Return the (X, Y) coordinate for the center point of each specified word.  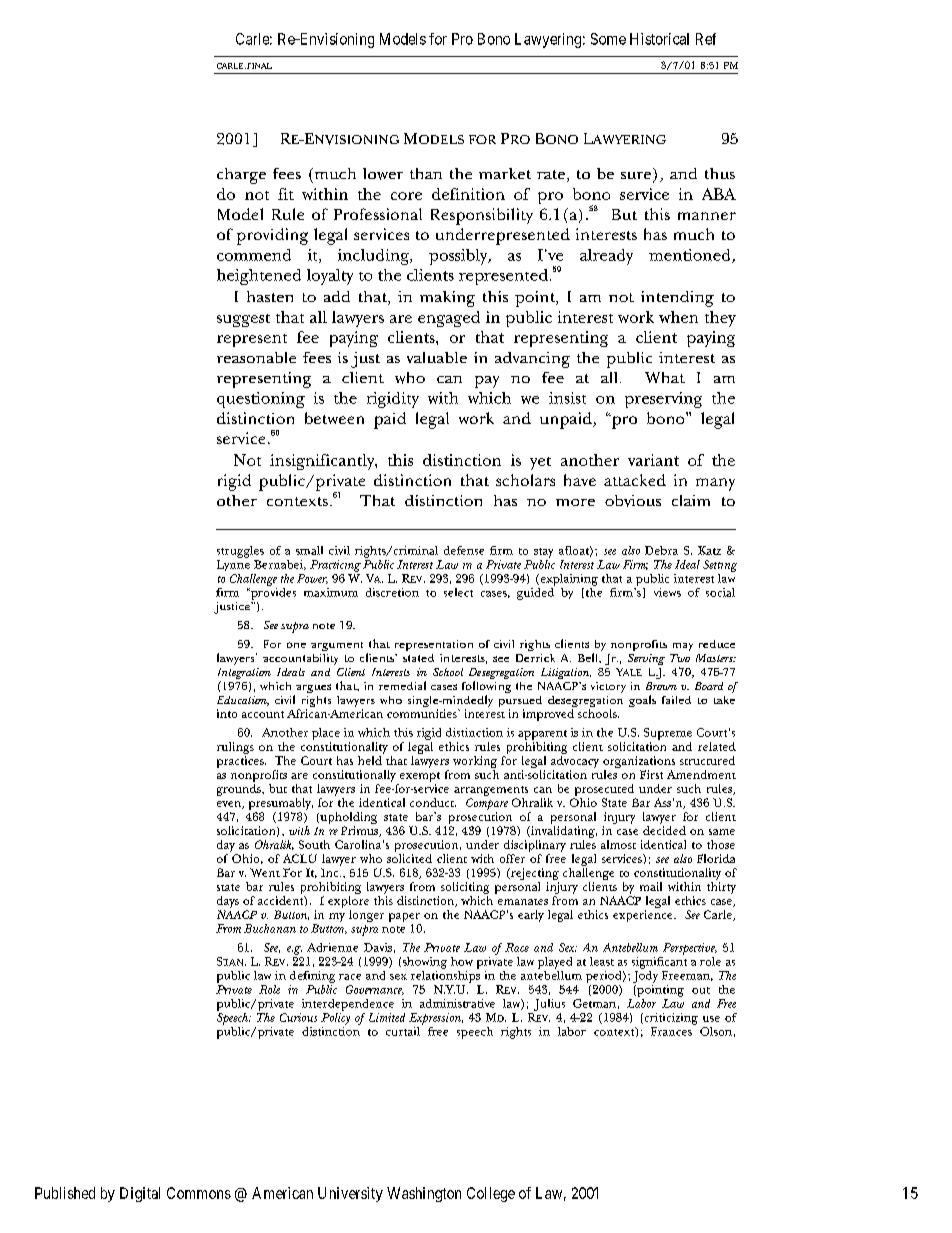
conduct (433, 802)
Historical (659, 39)
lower (383, 174)
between (334, 418)
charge (241, 176)
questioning (261, 400)
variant (653, 460)
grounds (240, 790)
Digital (140, 1194)
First (651, 774)
